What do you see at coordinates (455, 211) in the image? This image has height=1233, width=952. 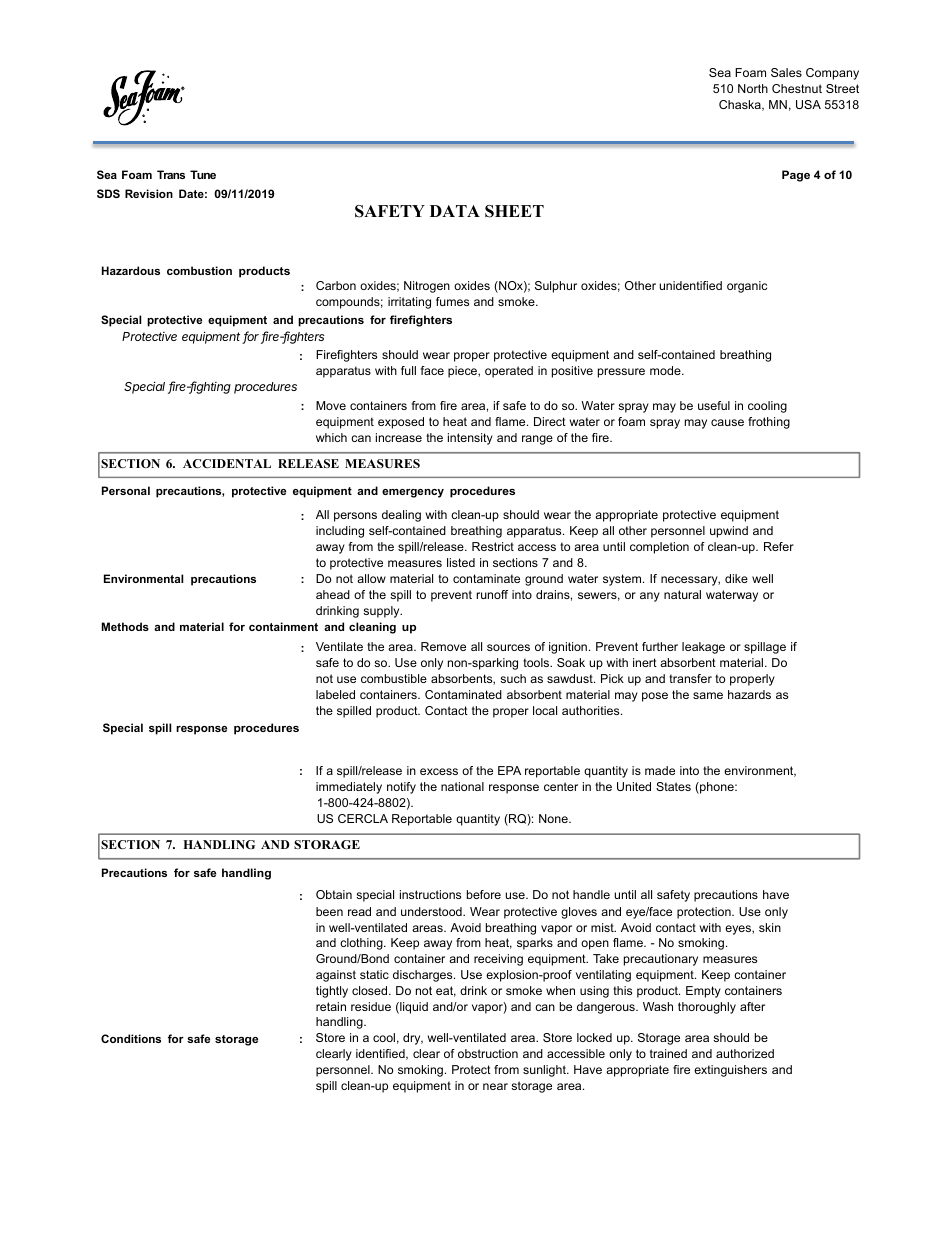 I see `DATA` at bounding box center [455, 211].
